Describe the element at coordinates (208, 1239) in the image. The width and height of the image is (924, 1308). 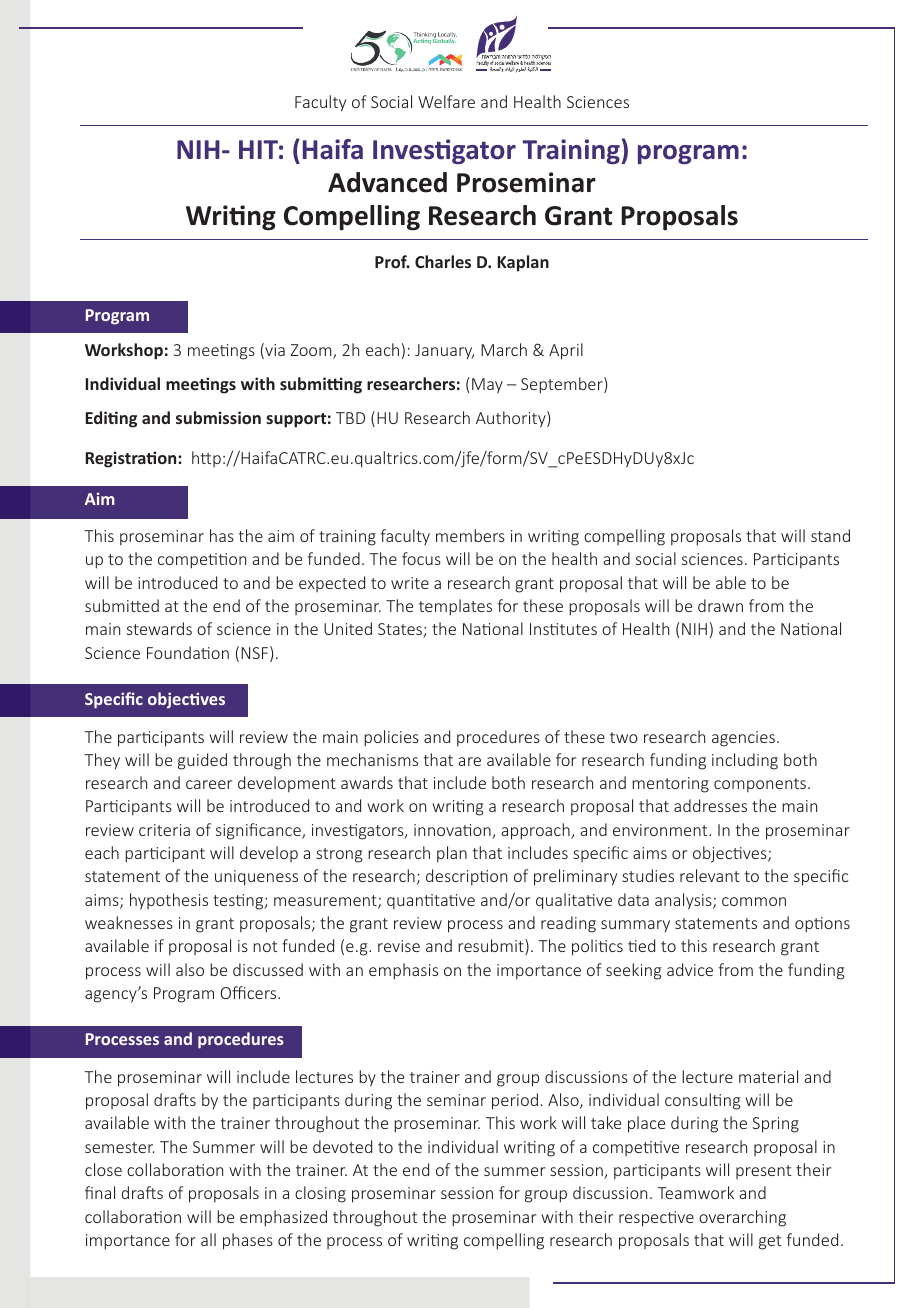
I see `all` at that location.
